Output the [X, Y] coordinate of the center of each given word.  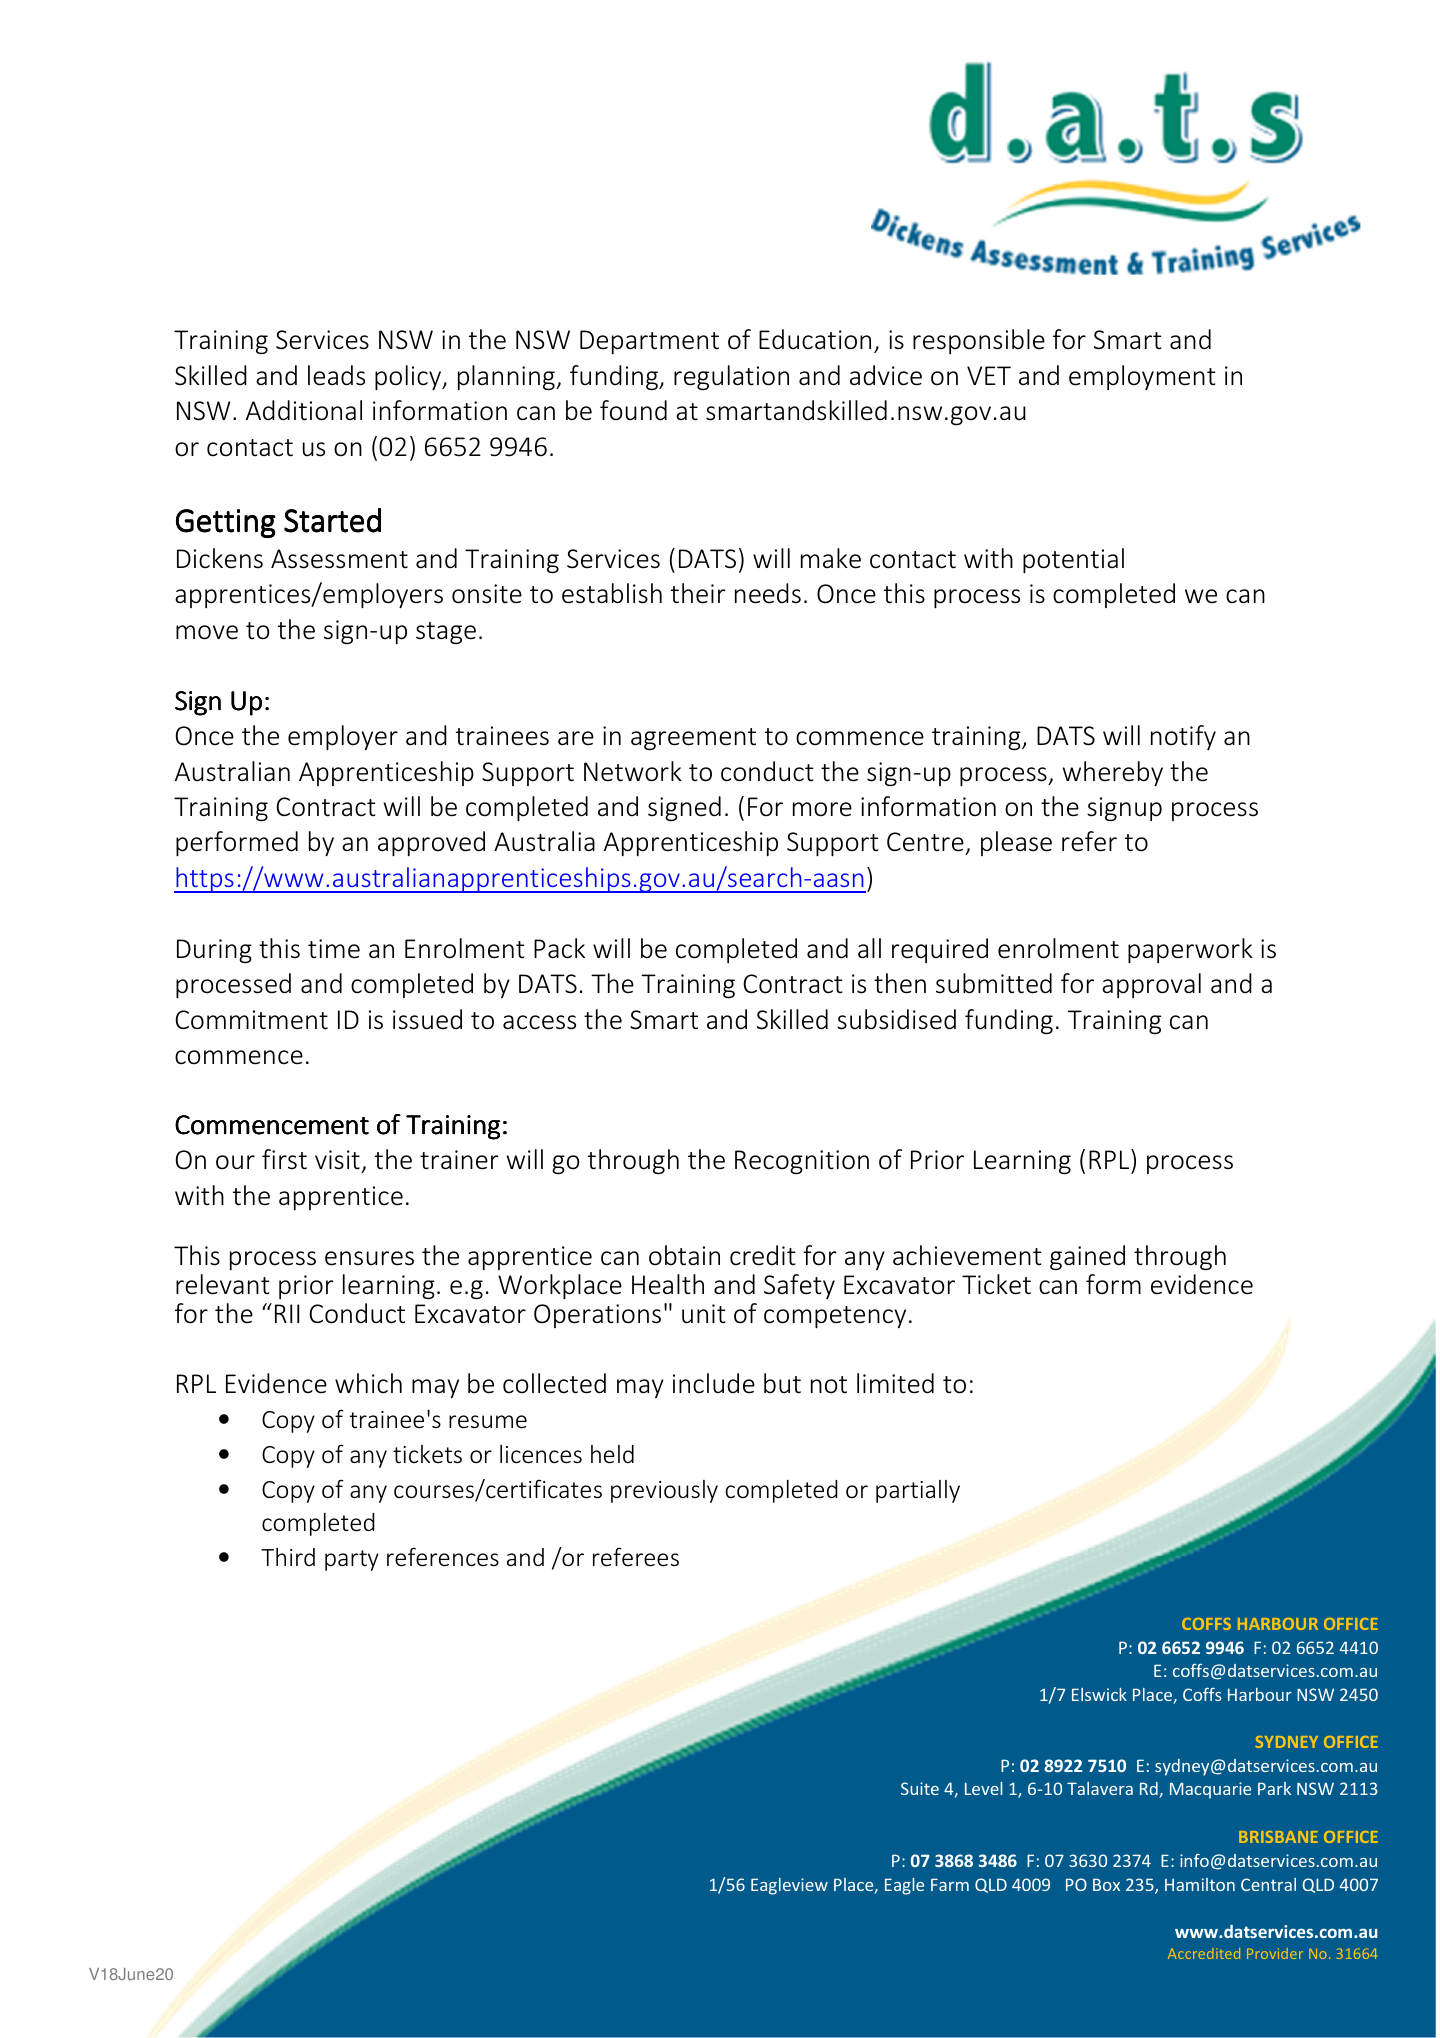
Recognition [802, 1162]
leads [336, 375]
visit [337, 1160]
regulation [731, 377]
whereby [1113, 773]
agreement [693, 739]
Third [288, 1557]
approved [431, 843]
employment [1142, 377]
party [352, 1560]
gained [1087, 1257]
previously [664, 1491]
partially [918, 1491]
